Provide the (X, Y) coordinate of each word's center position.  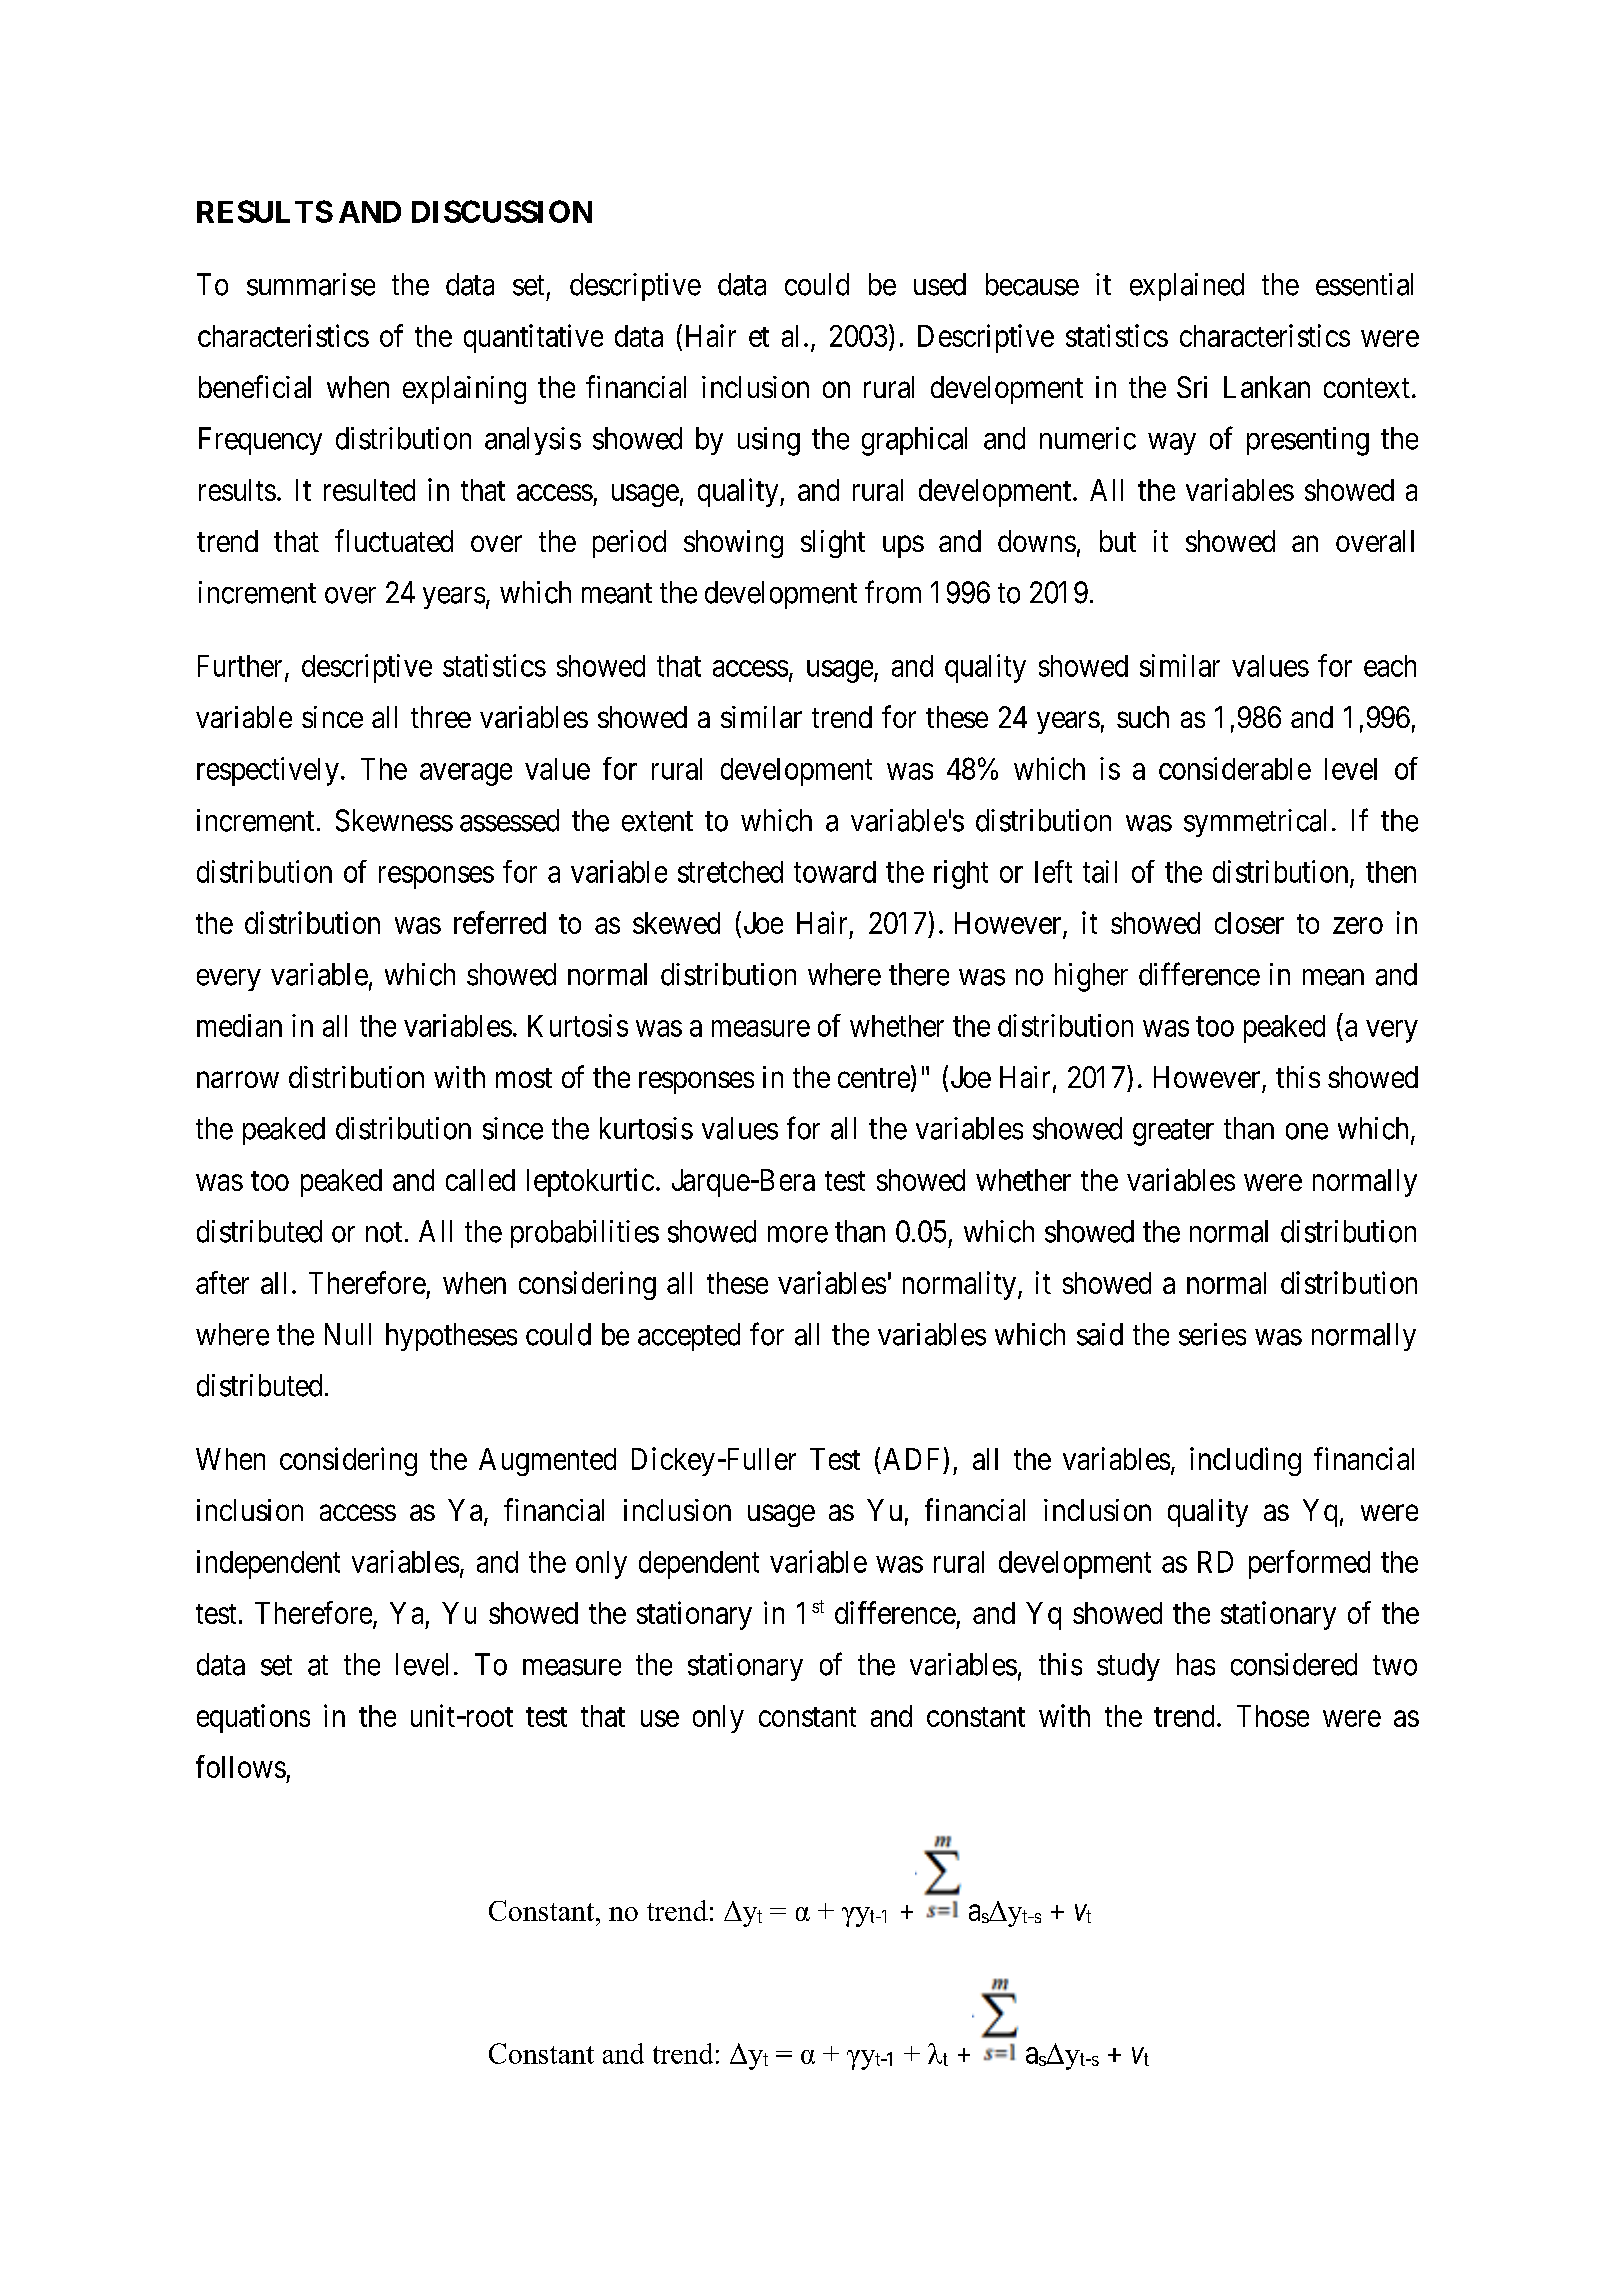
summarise (311, 284)
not (384, 1232)
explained (1187, 287)
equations (253, 1718)
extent (657, 821)
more (798, 1234)
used (940, 284)
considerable (1235, 768)
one (1307, 1131)
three (441, 717)
